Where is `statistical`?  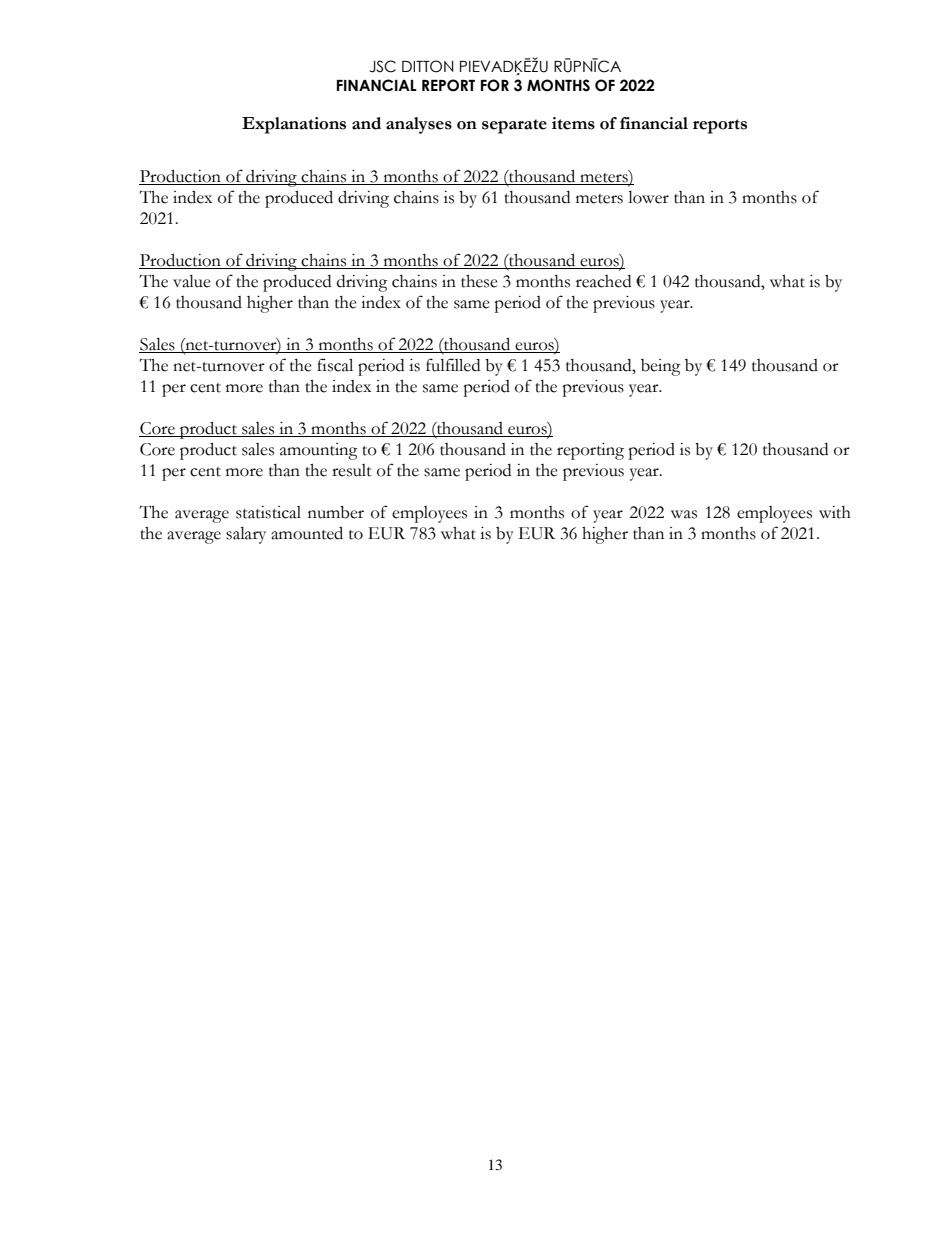 statistical is located at coordinates (268, 512).
